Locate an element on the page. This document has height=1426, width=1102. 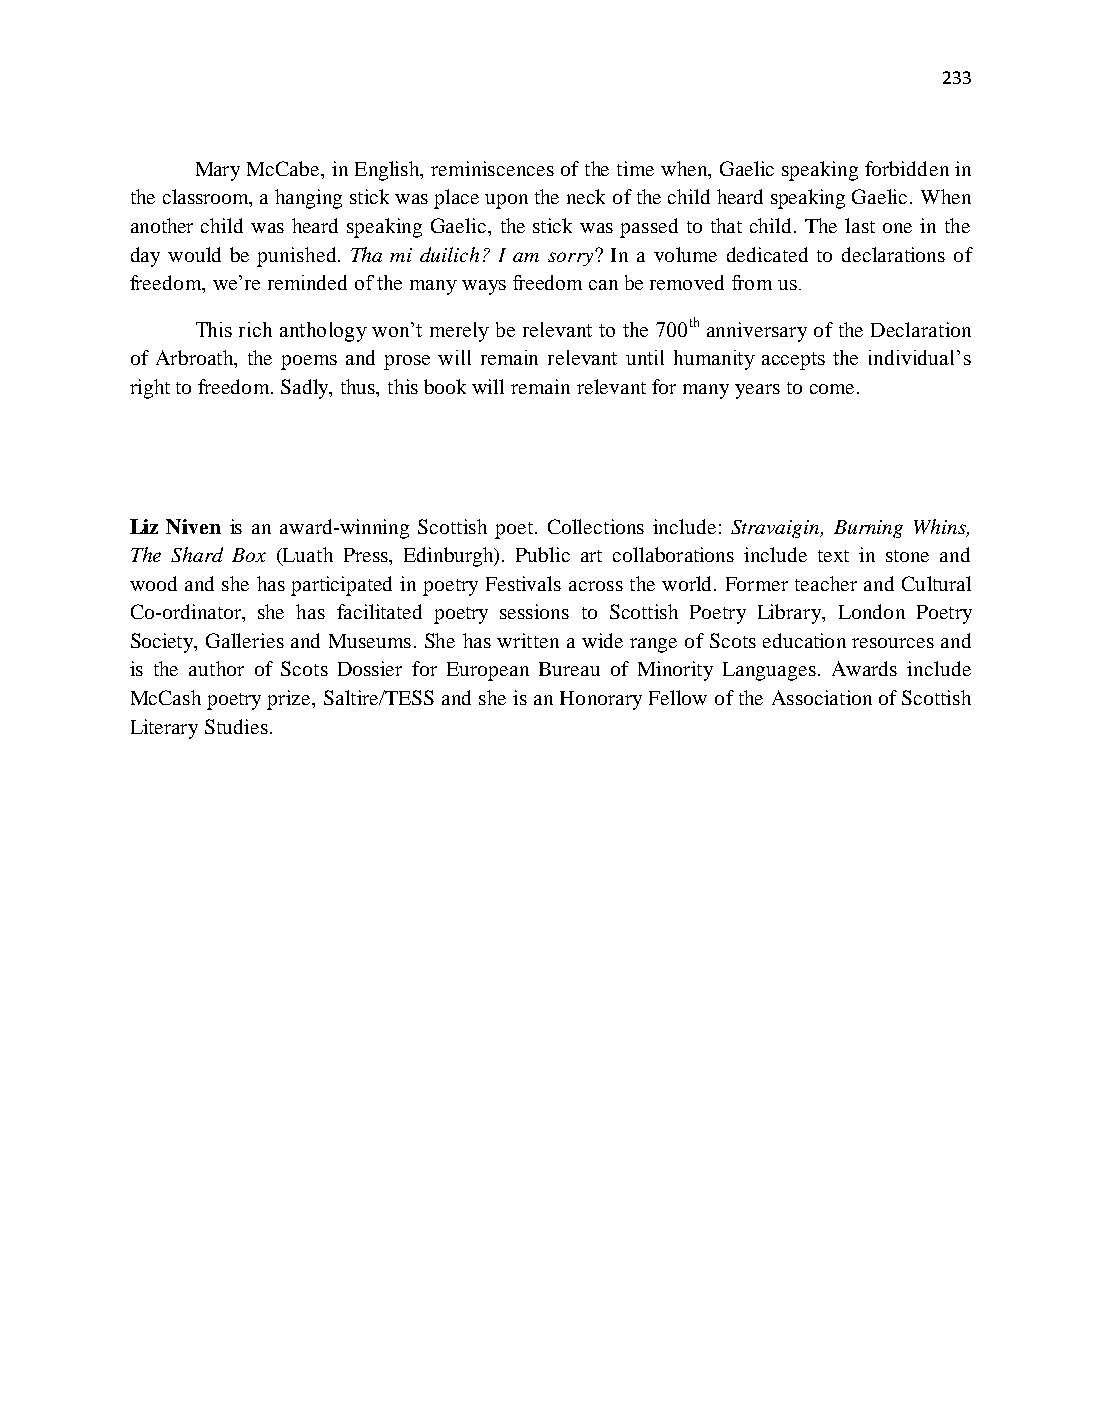
teacher is located at coordinates (826, 583).
